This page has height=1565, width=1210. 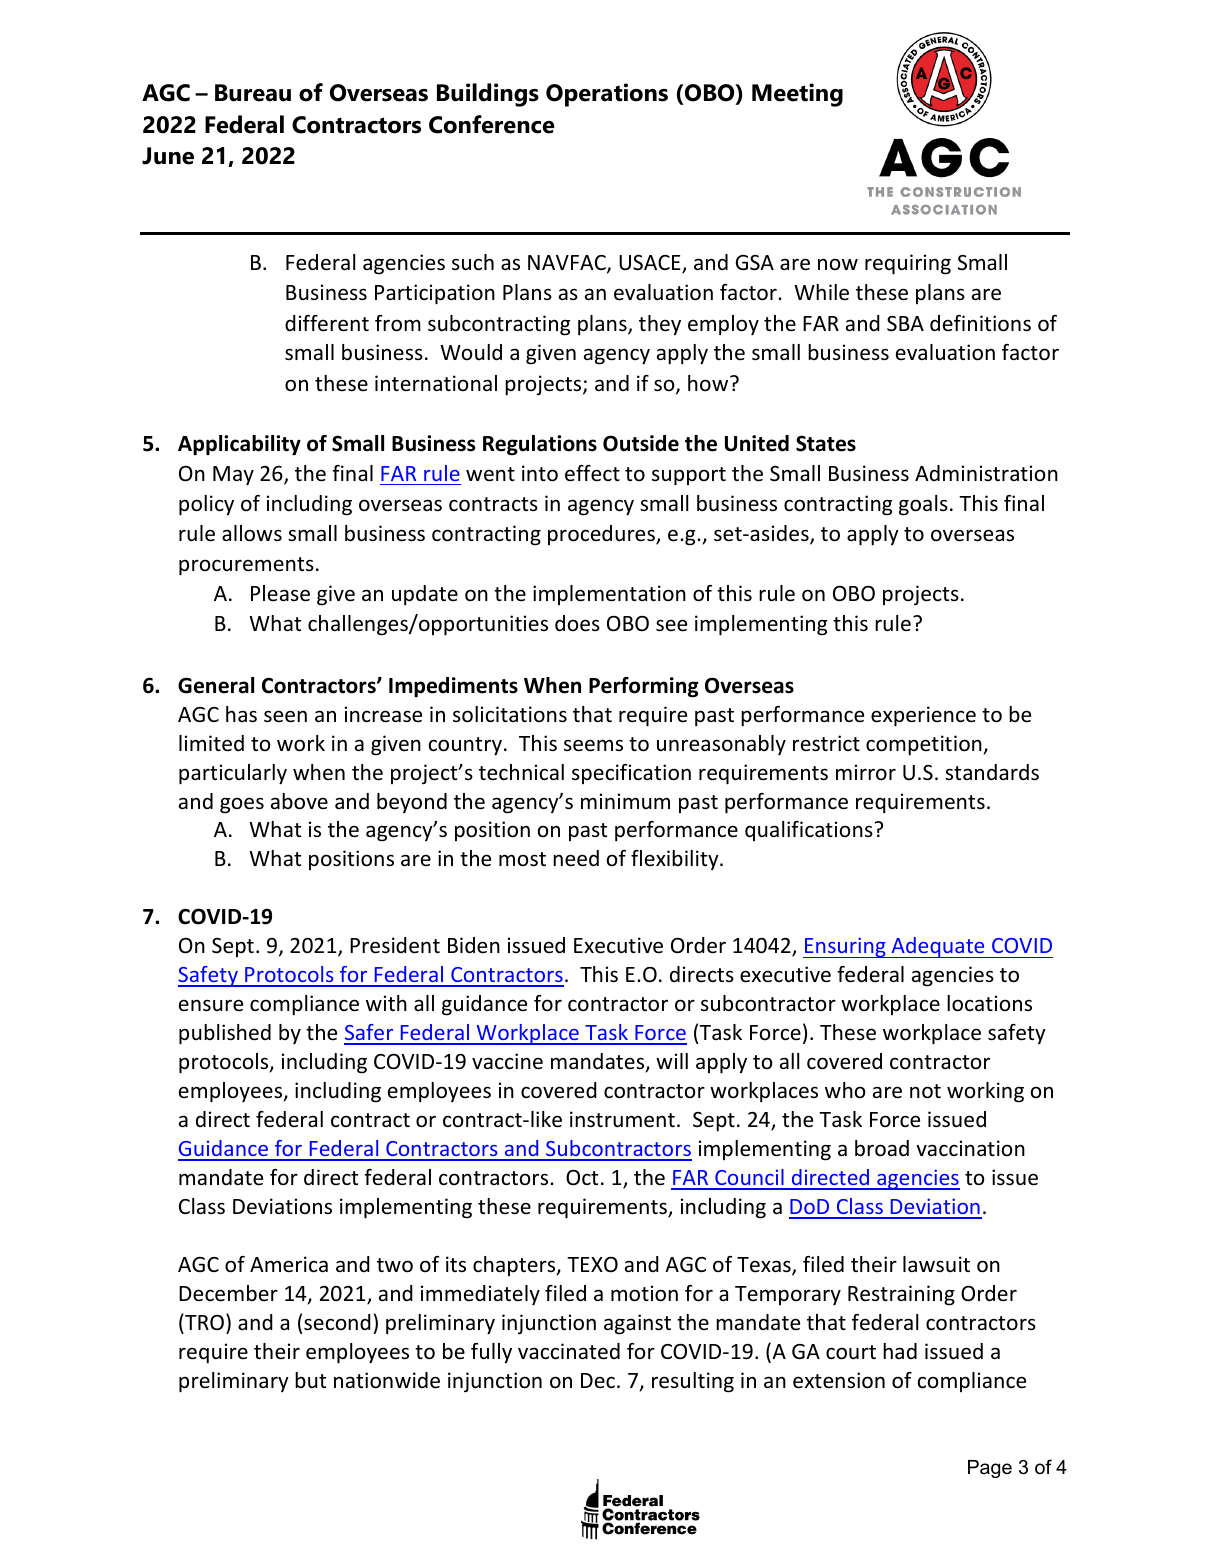 I want to click on Please, so click(x=280, y=593).
